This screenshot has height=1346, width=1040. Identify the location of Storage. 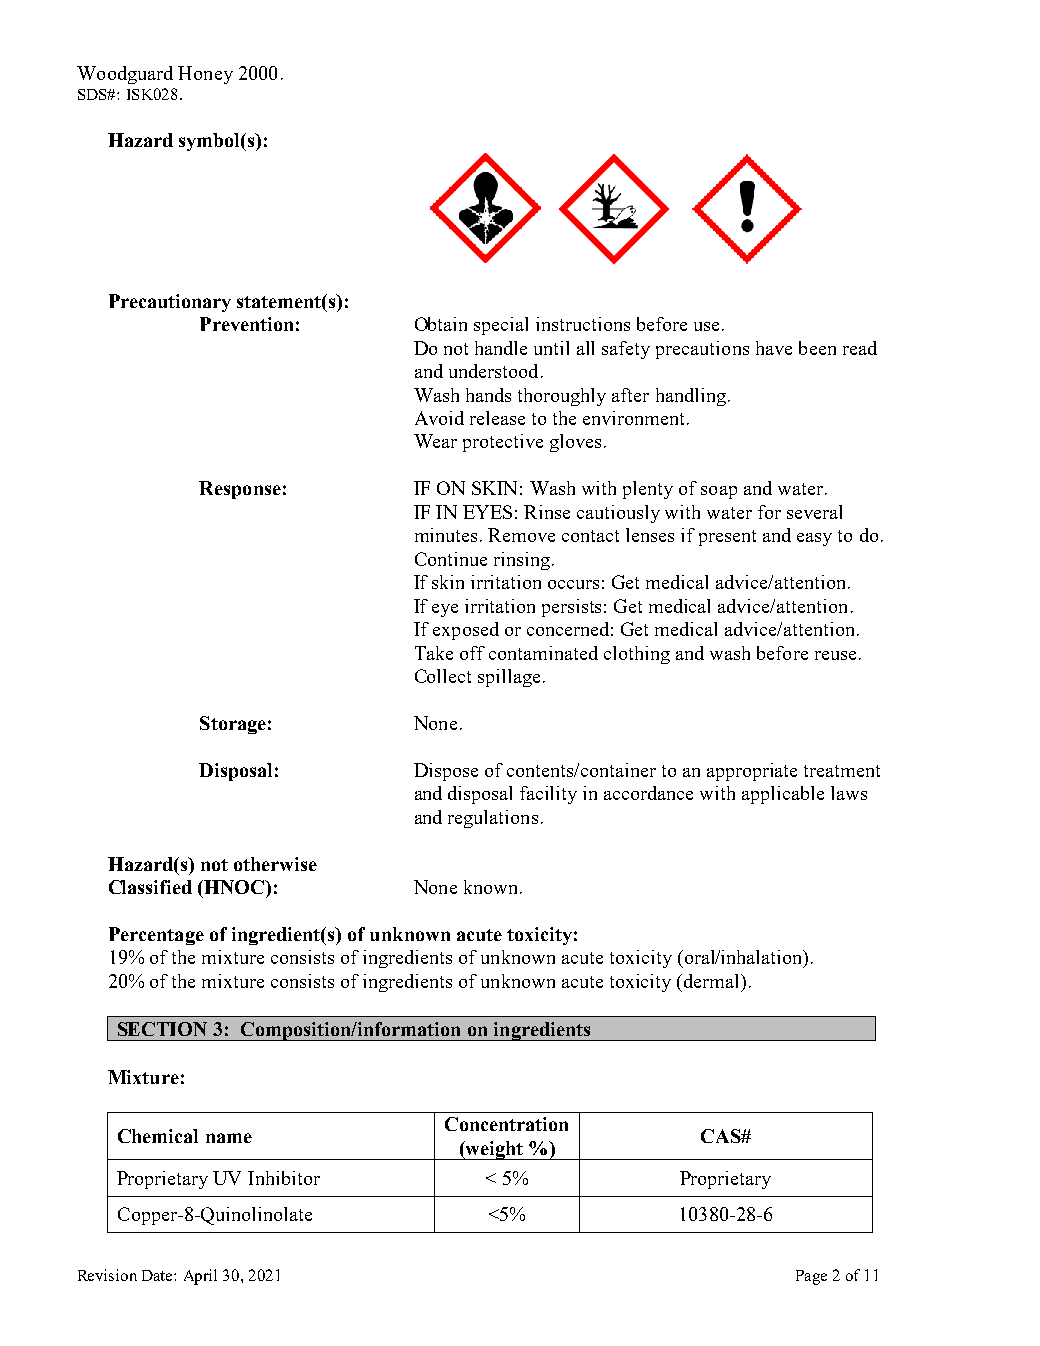
(233, 725).
